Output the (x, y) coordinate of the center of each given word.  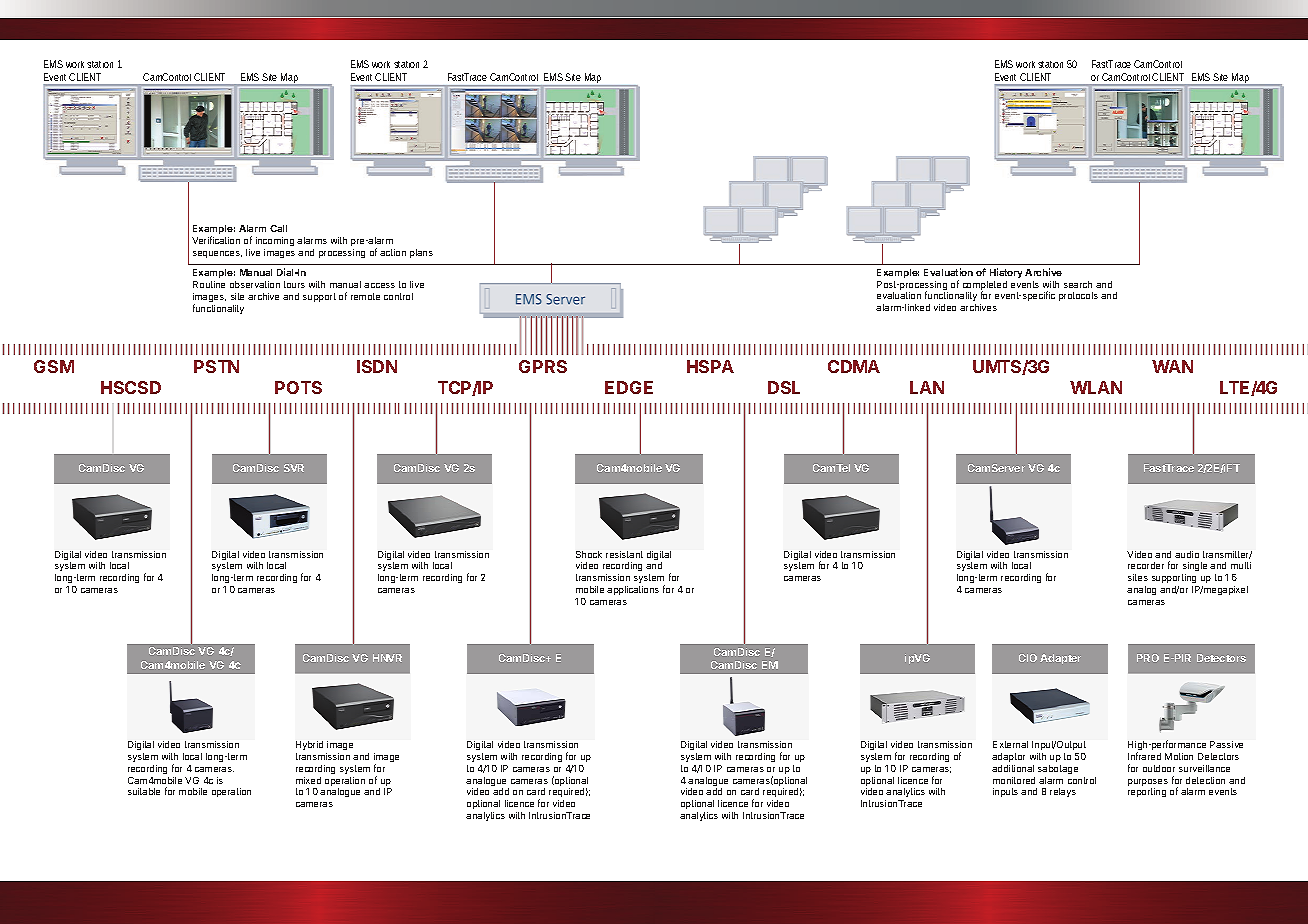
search (1078, 284)
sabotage (1058, 769)
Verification (216, 240)
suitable (144, 791)
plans (421, 253)
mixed (308, 780)
